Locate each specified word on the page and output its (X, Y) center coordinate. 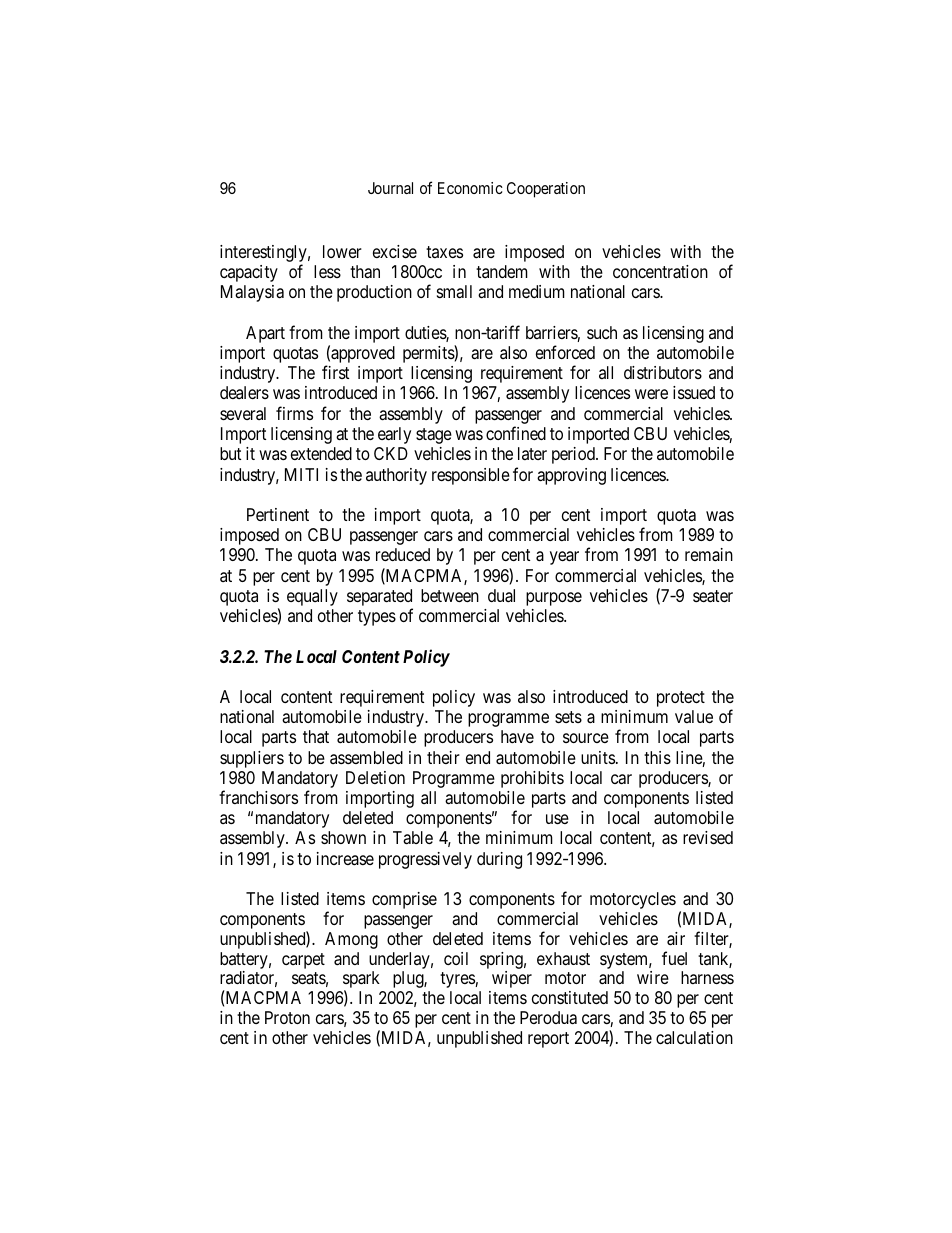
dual (501, 596)
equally (312, 597)
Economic (470, 188)
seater (713, 596)
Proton (287, 1017)
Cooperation (546, 190)
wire (653, 977)
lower (342, 251)
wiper (512, 979)
